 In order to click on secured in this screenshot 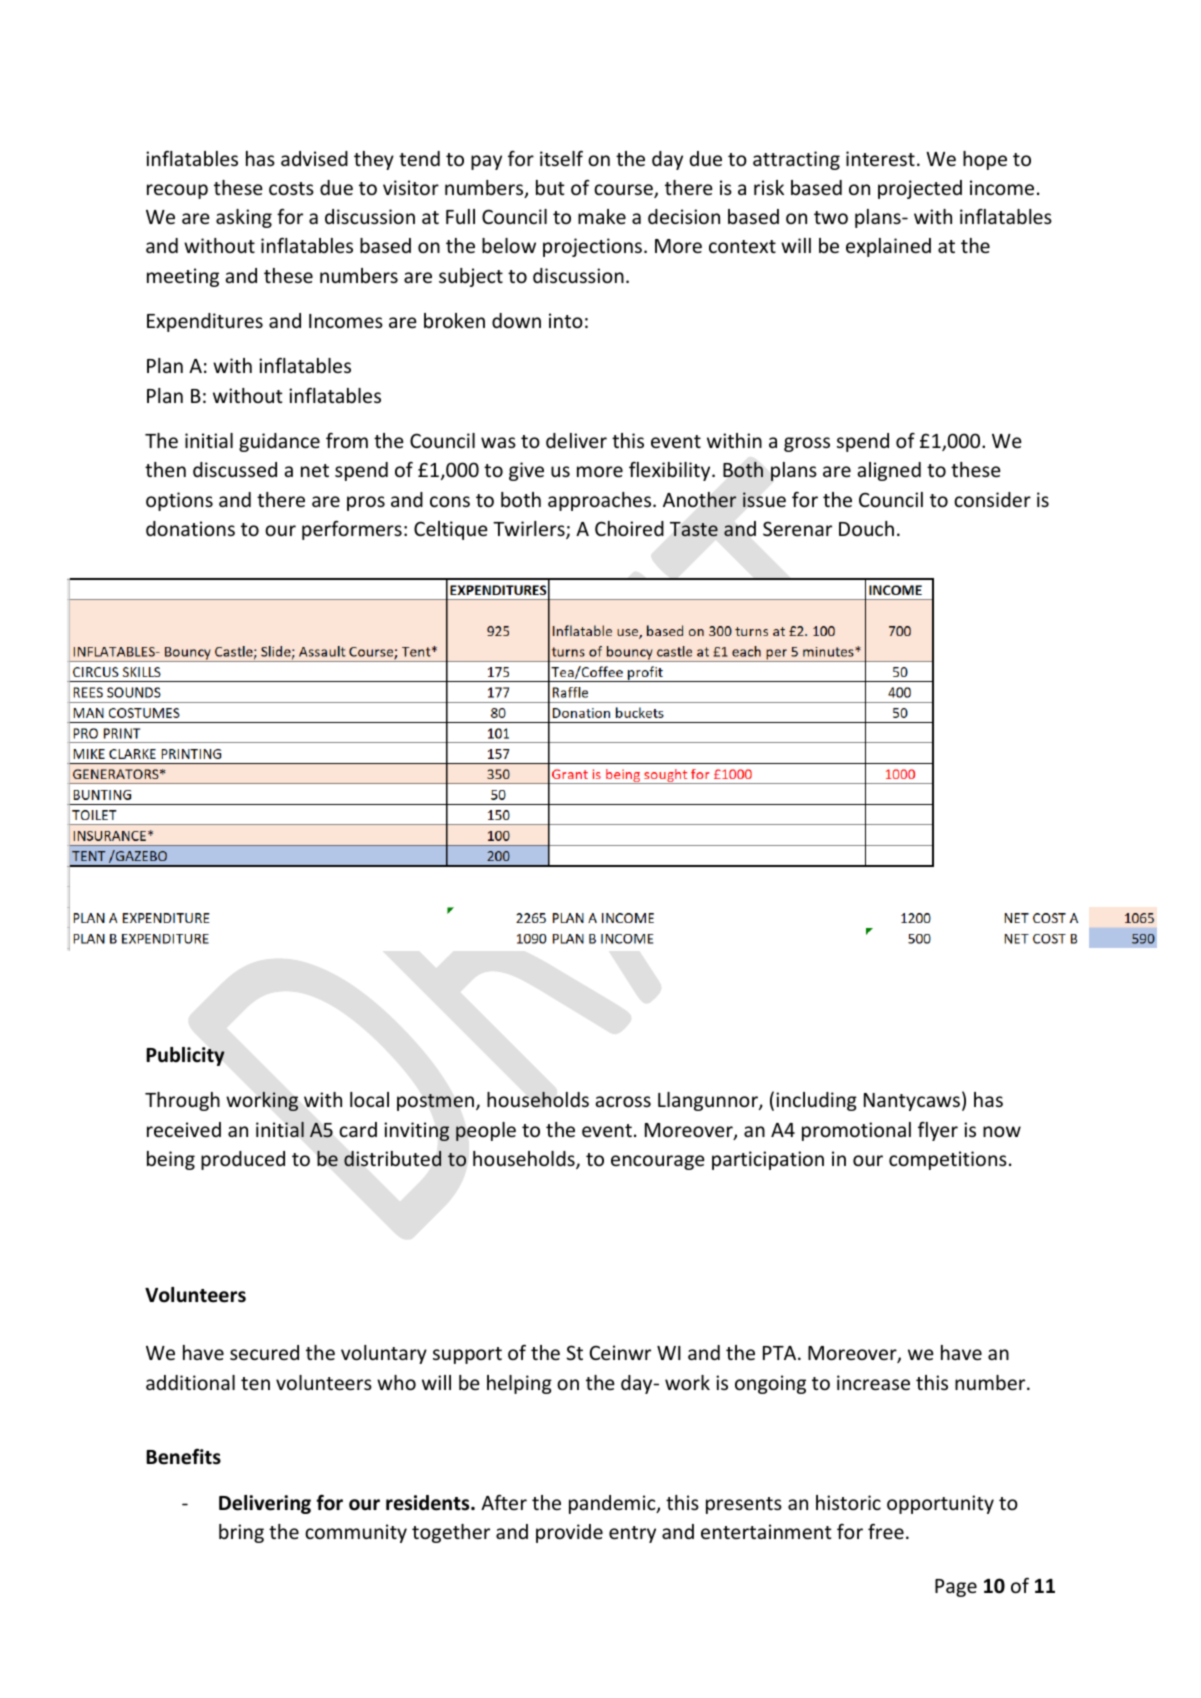, I will do `click(264, 1352)`.
